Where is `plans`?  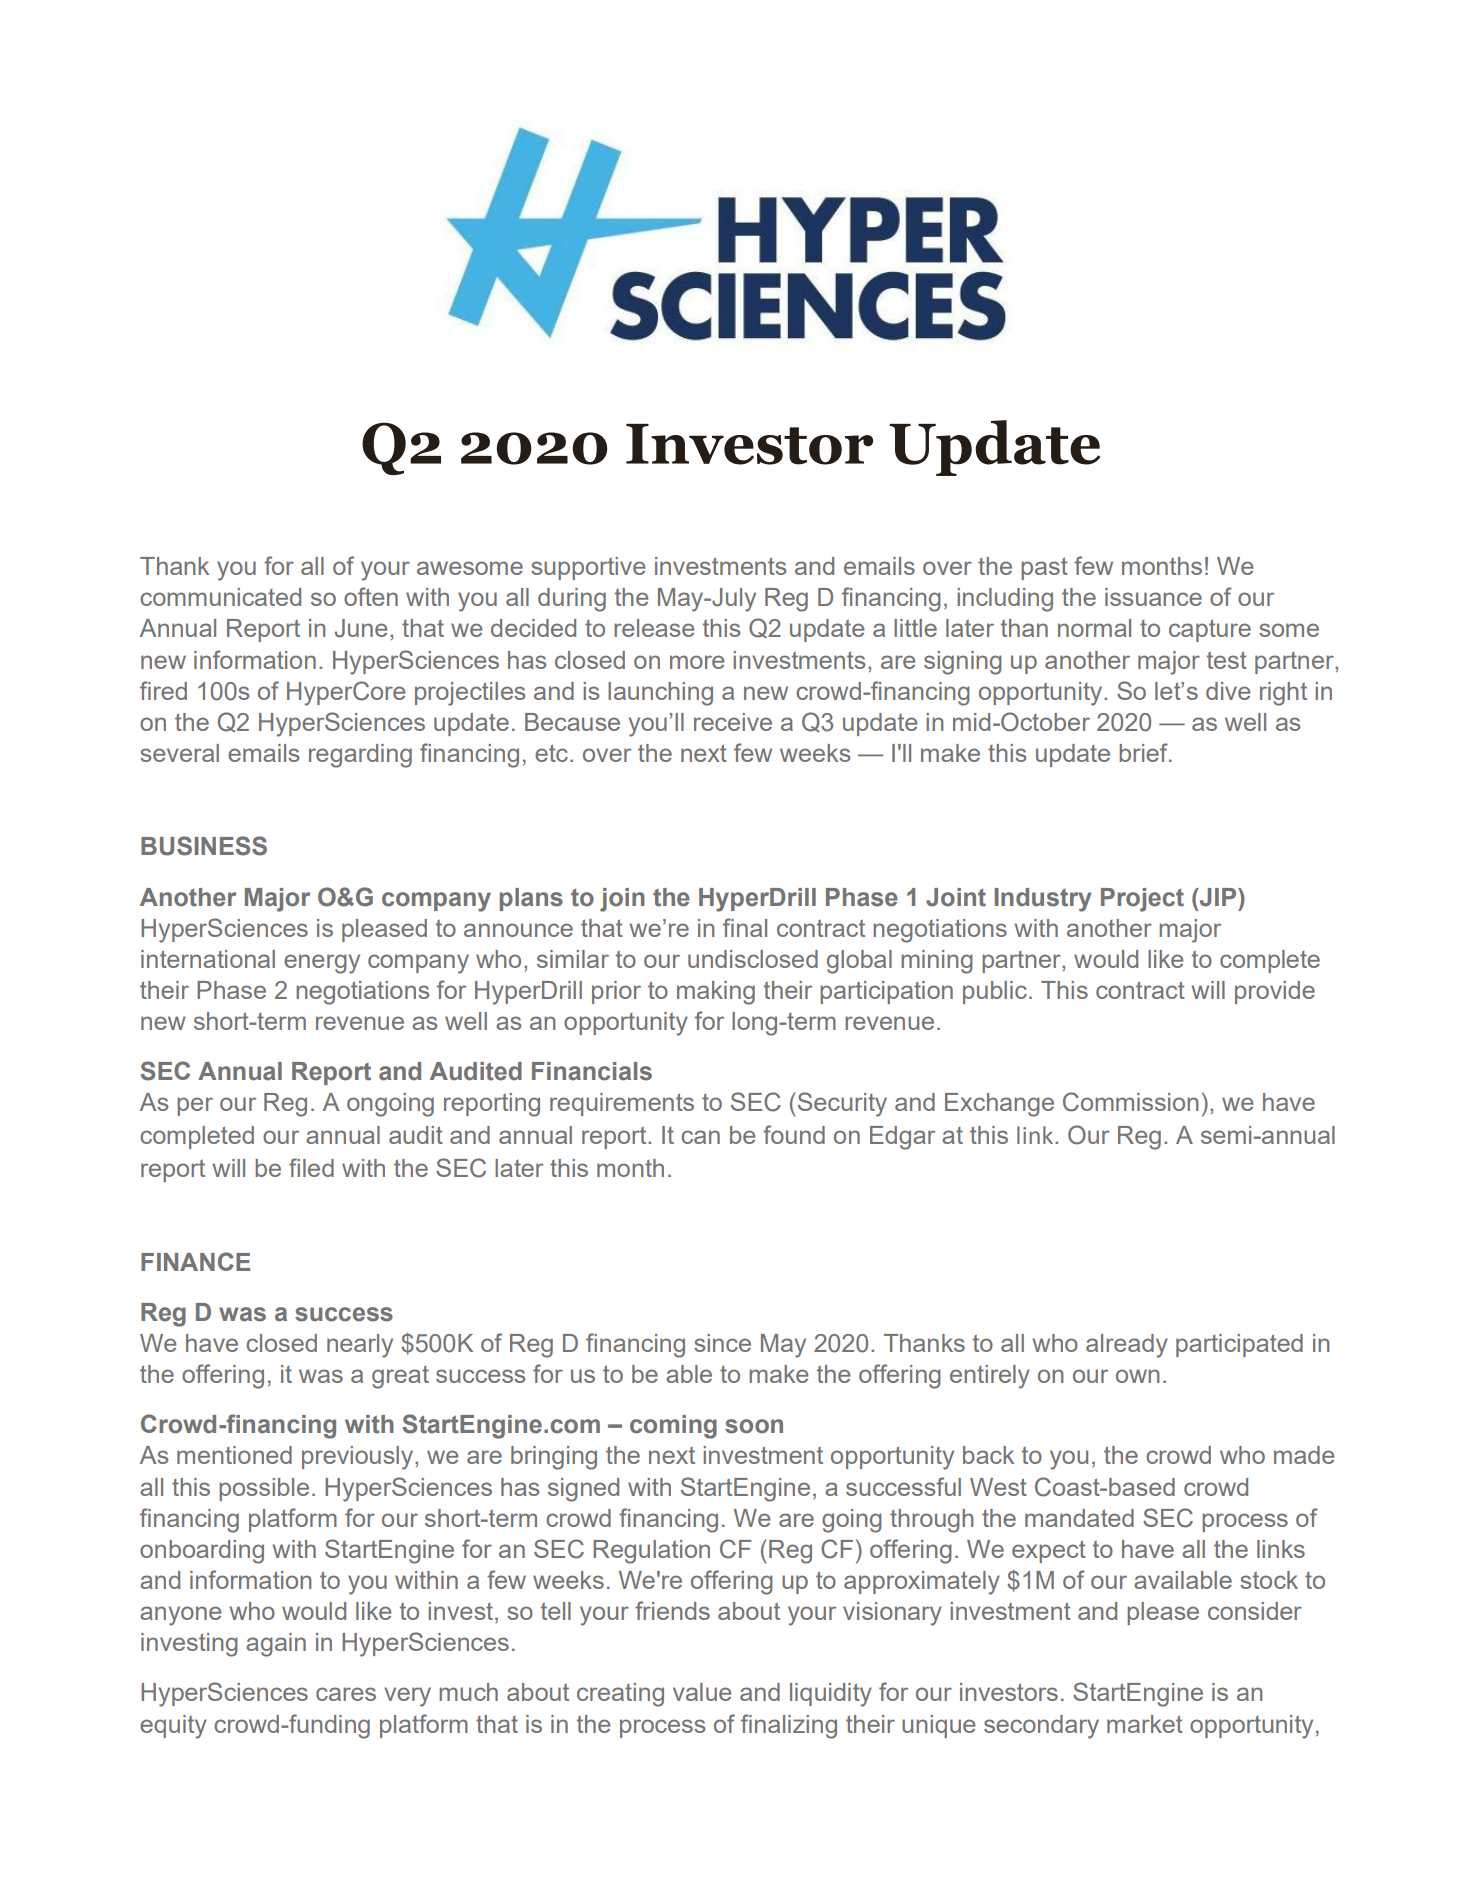 plans is located at coordinates (531, 899).
